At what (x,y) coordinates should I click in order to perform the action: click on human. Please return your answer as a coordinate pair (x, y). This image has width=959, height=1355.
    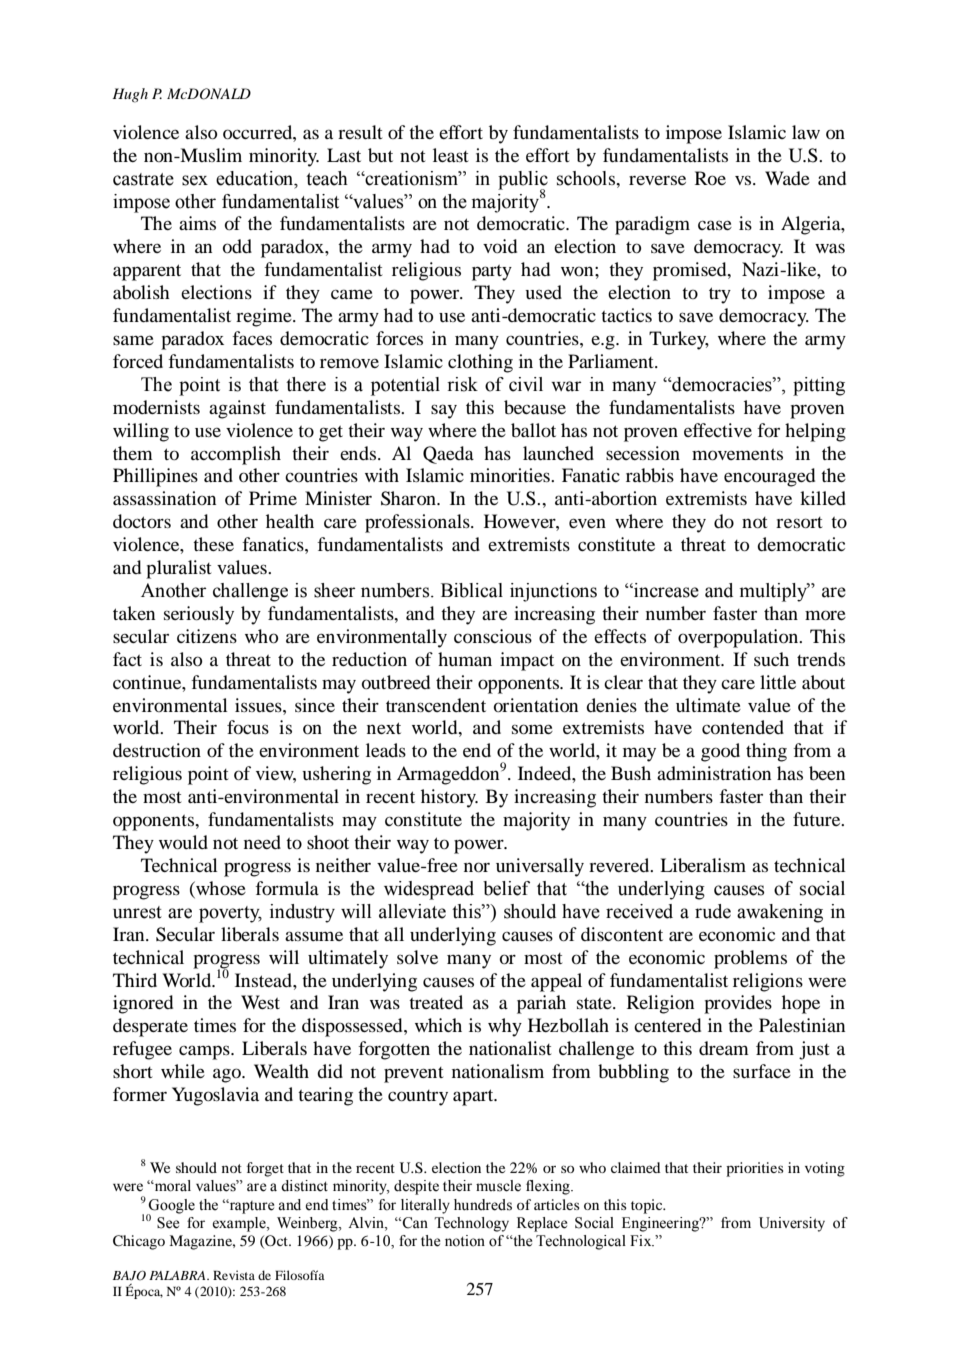
    Looking at the image, I should click on (465, 659).
